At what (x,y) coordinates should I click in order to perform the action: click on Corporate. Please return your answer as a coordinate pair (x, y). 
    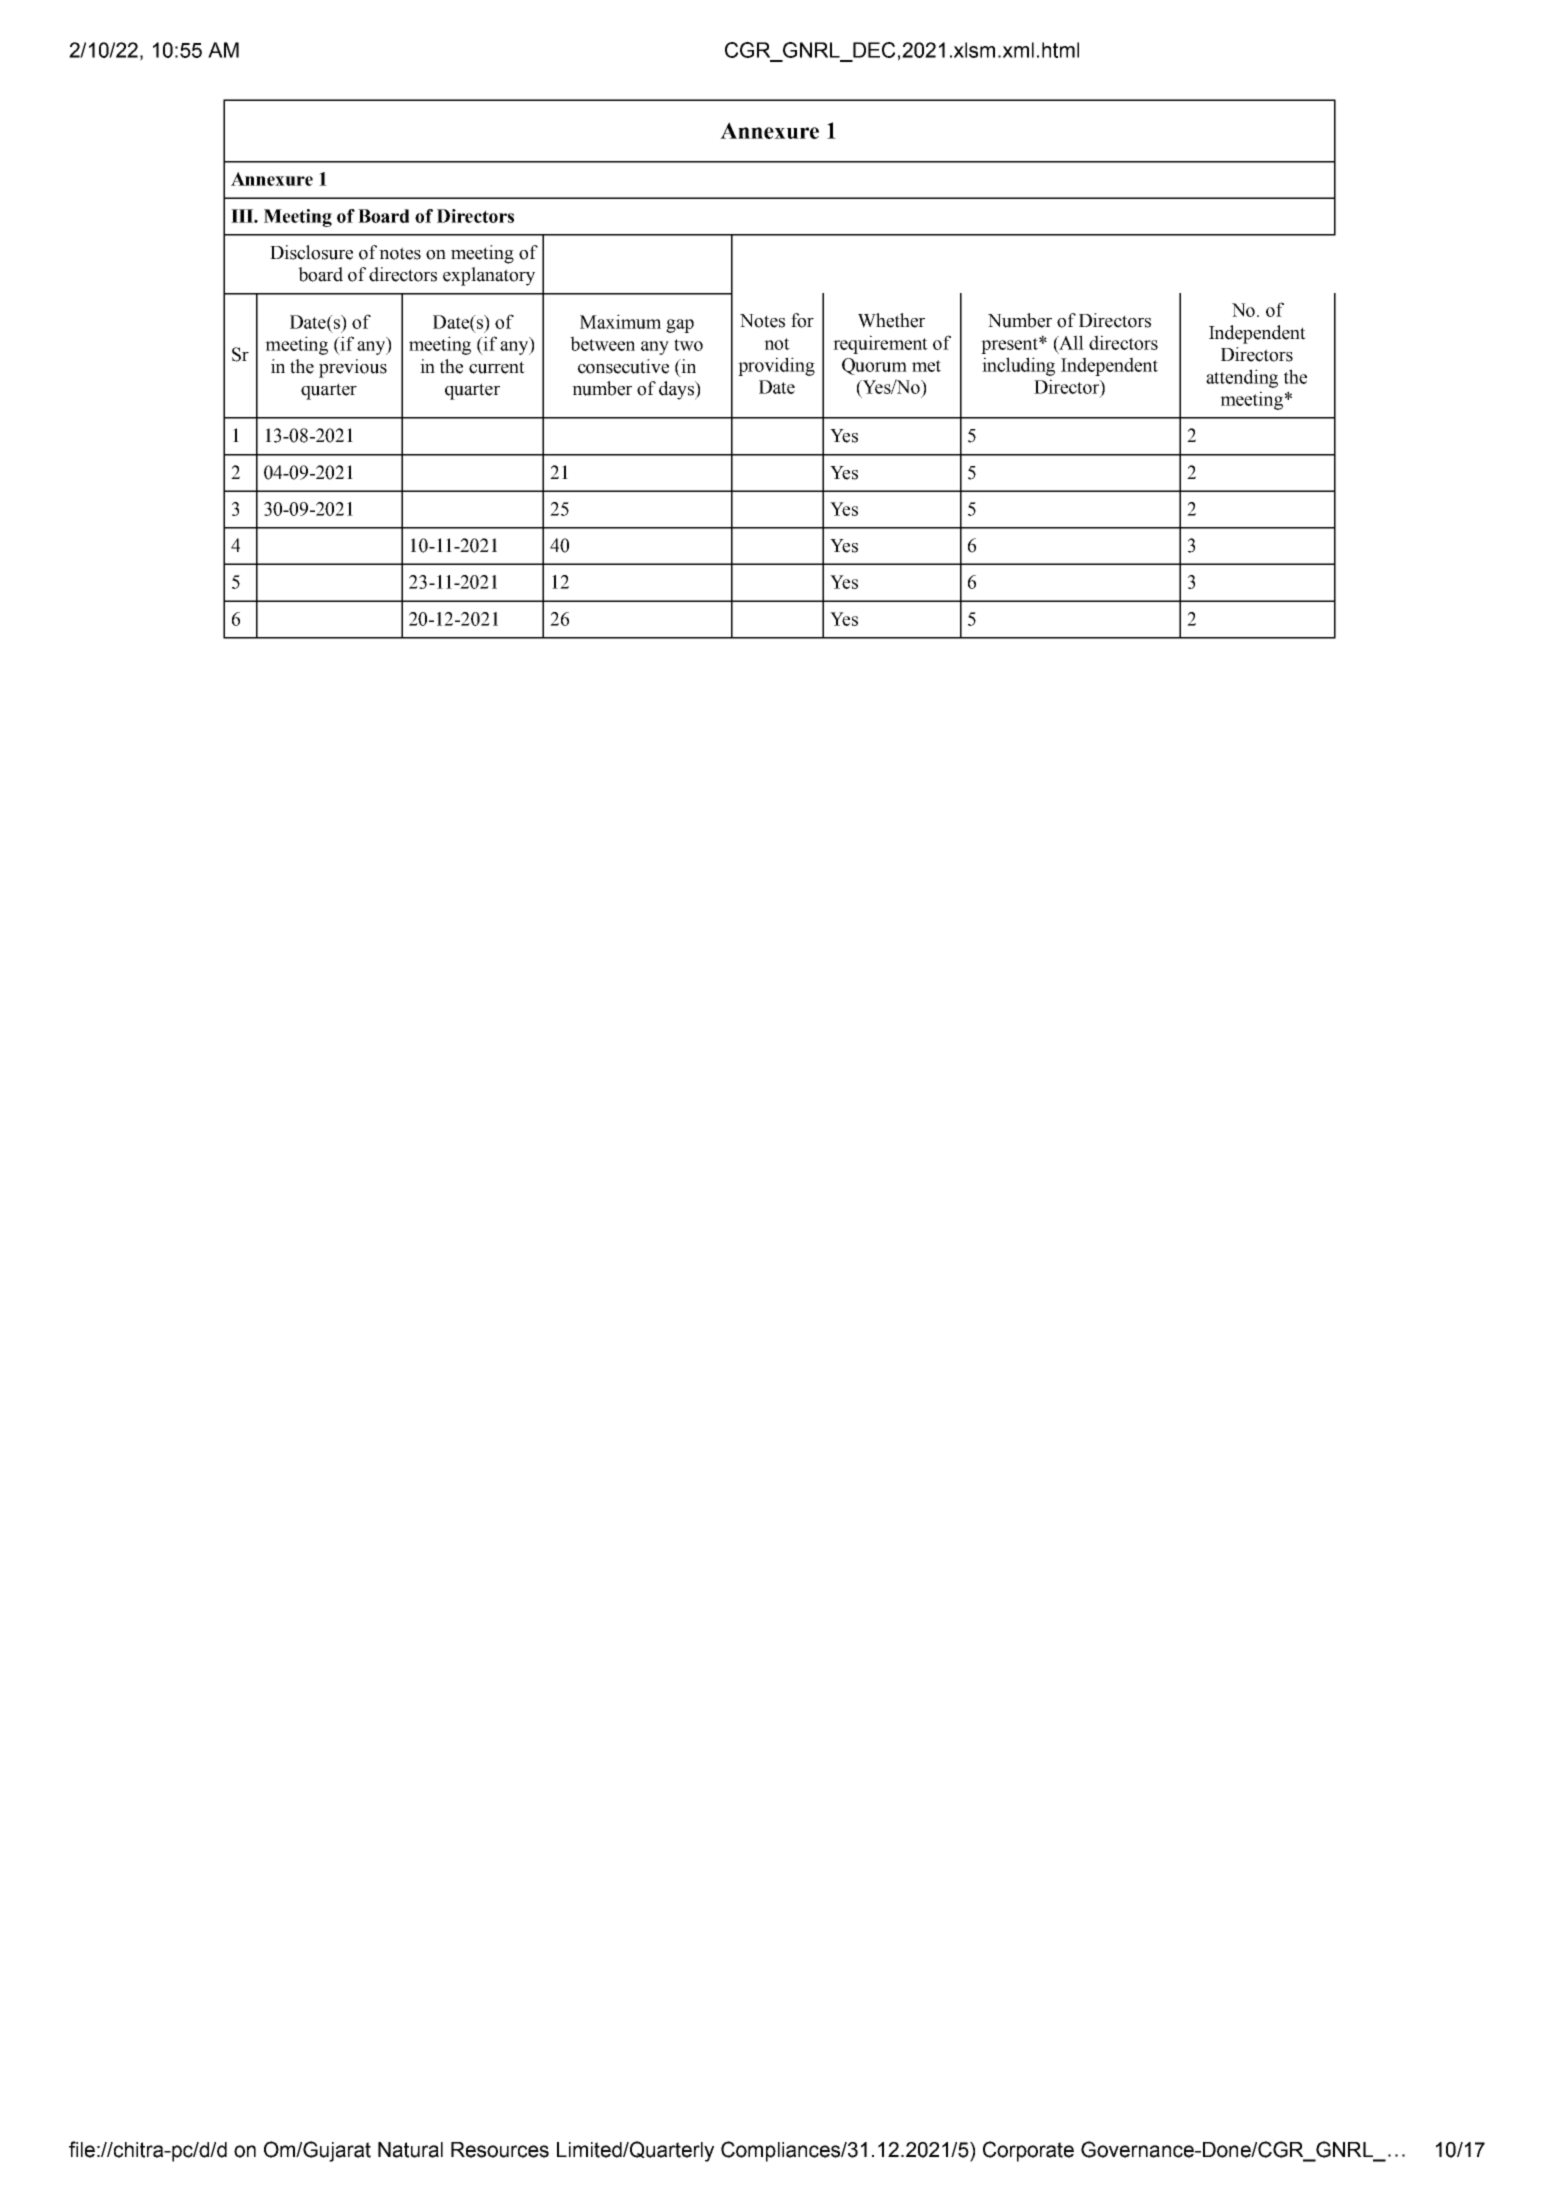
    Looking at the image, I should click on (1028, 2151).
